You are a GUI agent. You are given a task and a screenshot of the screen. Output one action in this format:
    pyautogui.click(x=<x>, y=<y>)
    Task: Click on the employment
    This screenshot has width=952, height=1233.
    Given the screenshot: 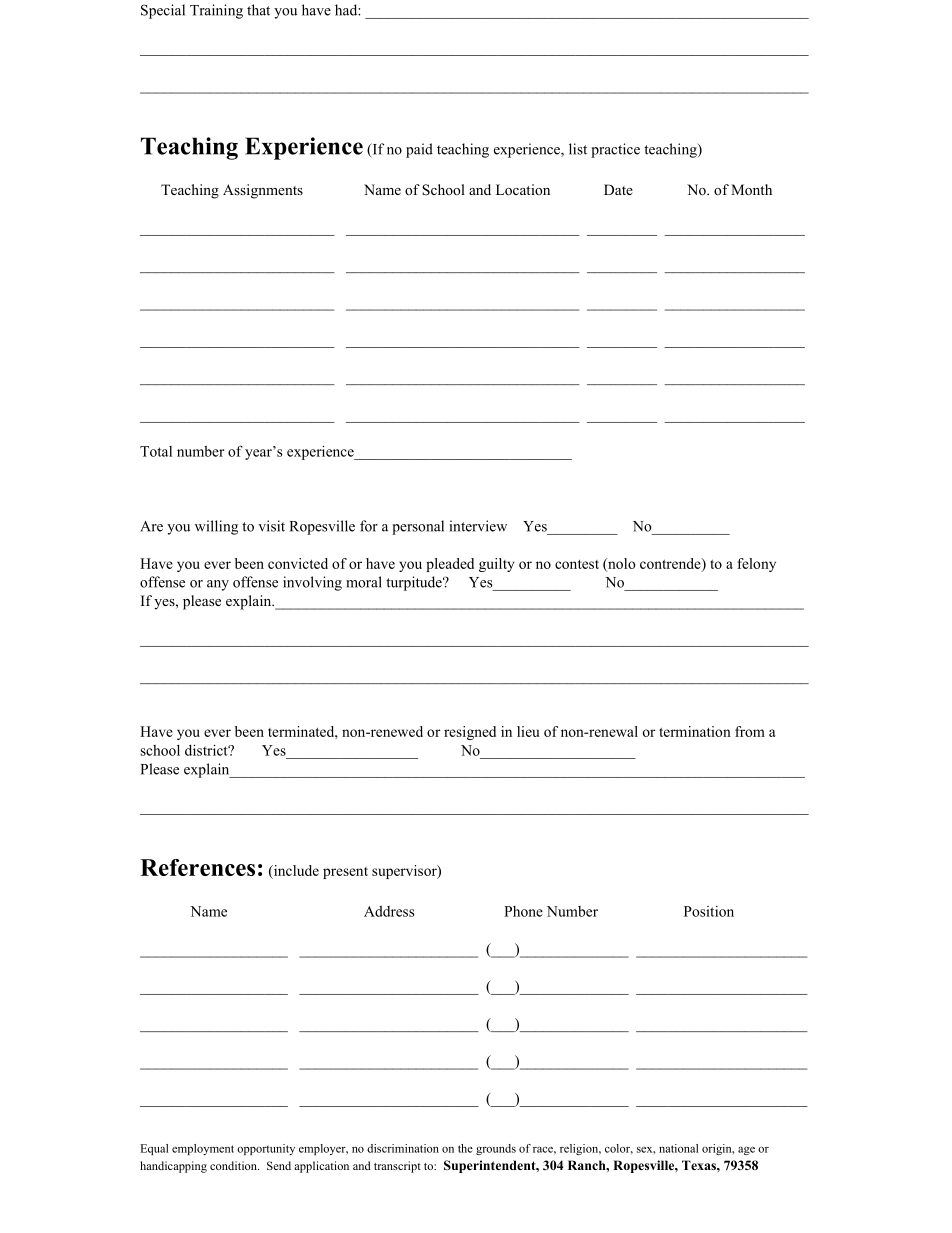 What is the action you would take?
    pyautogui.click(x=203, y=1149)
